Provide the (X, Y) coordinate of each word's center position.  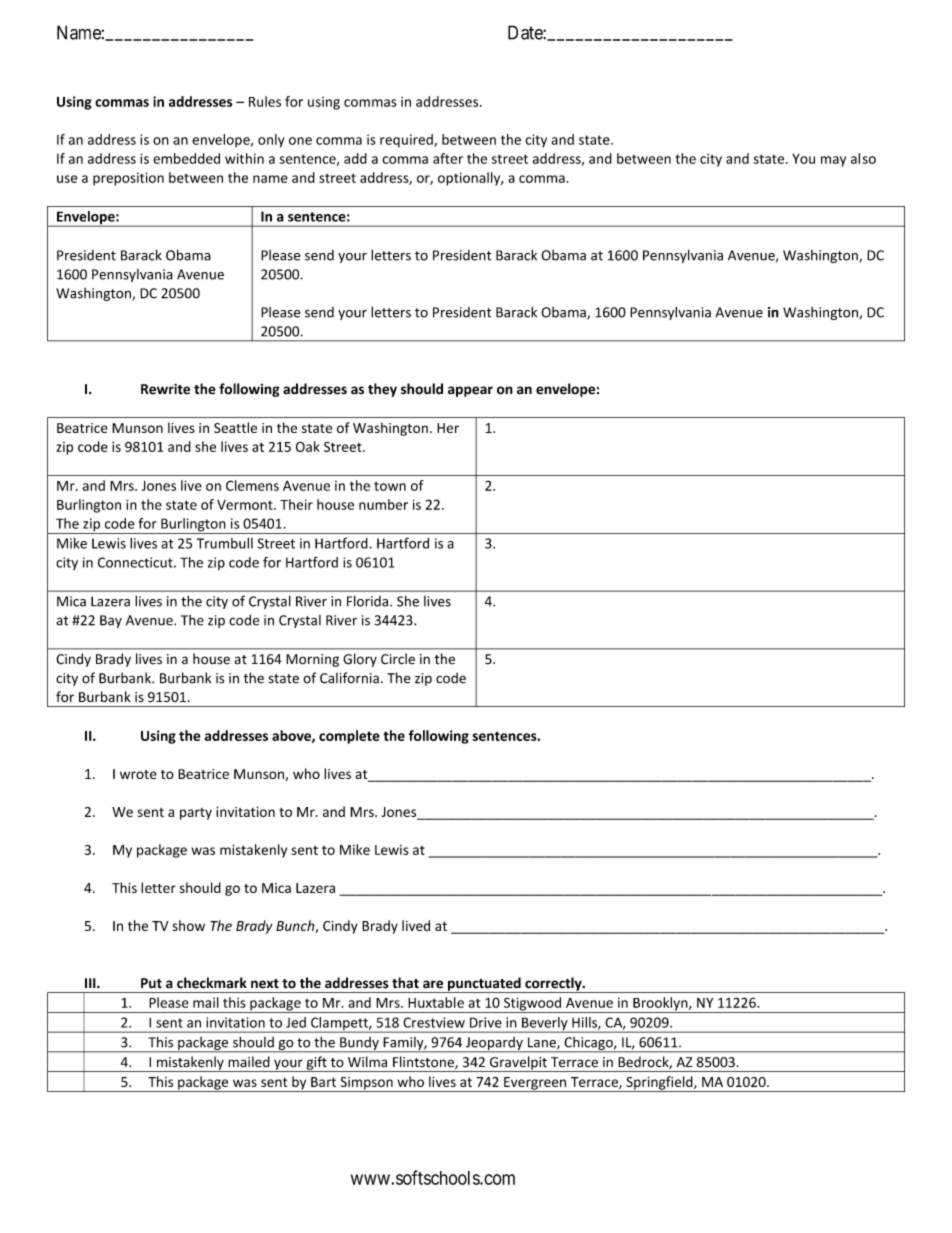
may (833, 161)
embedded (186, 158)
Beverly (545, 1025)
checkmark (212, 983)
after (448, 158)
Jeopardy (494, 1044)
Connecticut (136, 562)
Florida (369, 601)
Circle (398, 659)
